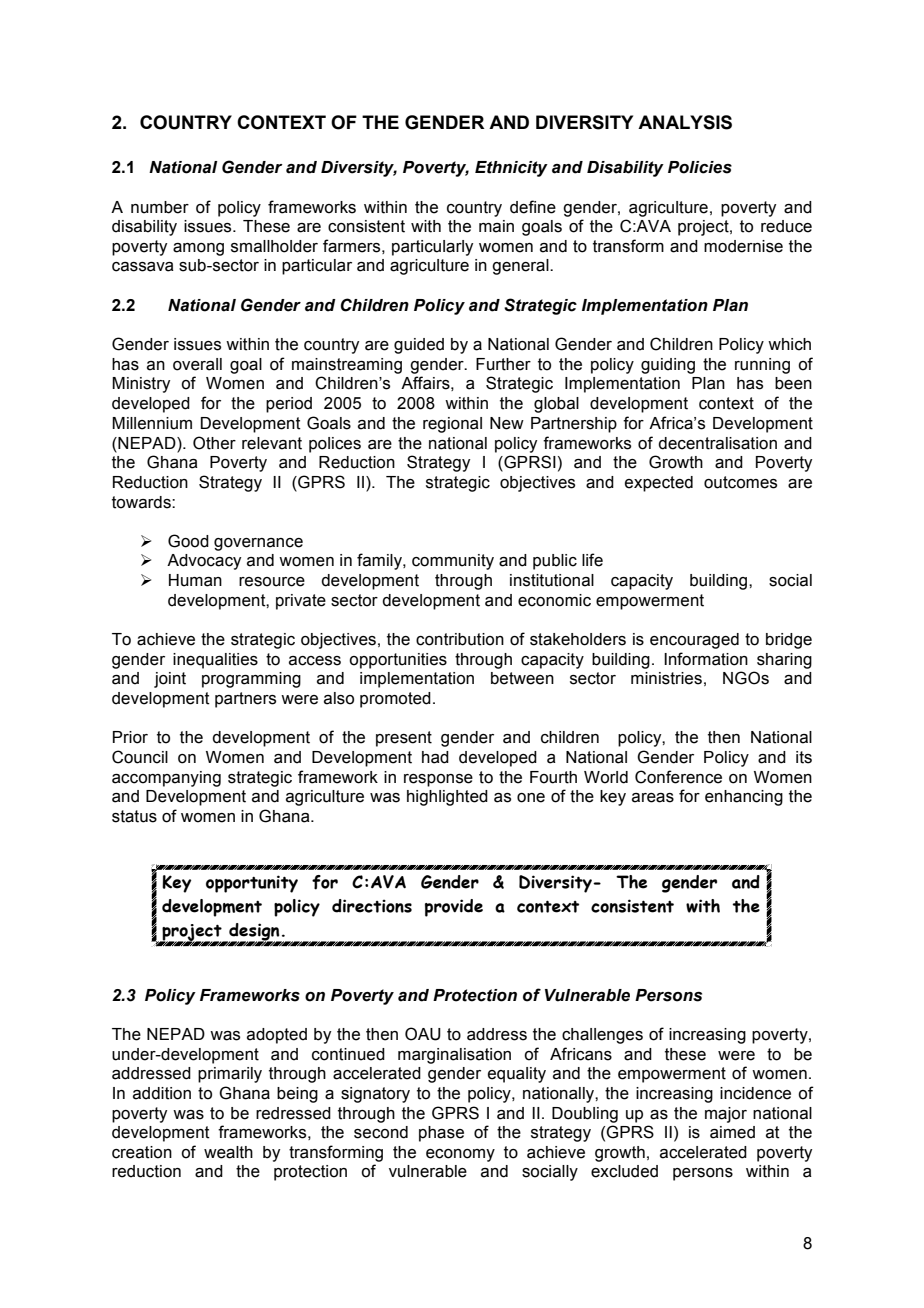 The image size is (924, 1308). I want to click on accompanying, so click(166, 779).
